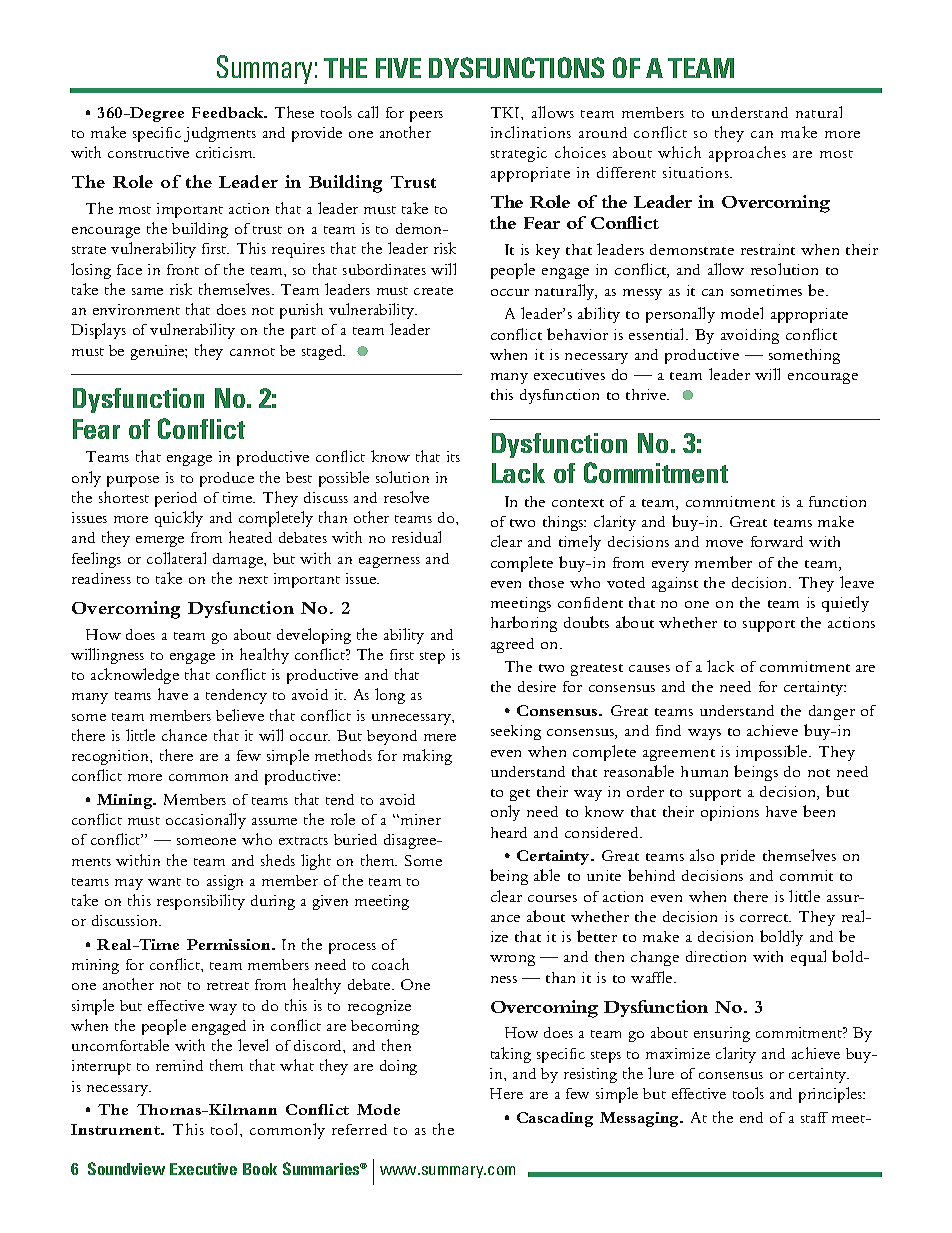 The width and height of the screenshot is (952, 1233). I want to click on approaches, so click(747, 154).
